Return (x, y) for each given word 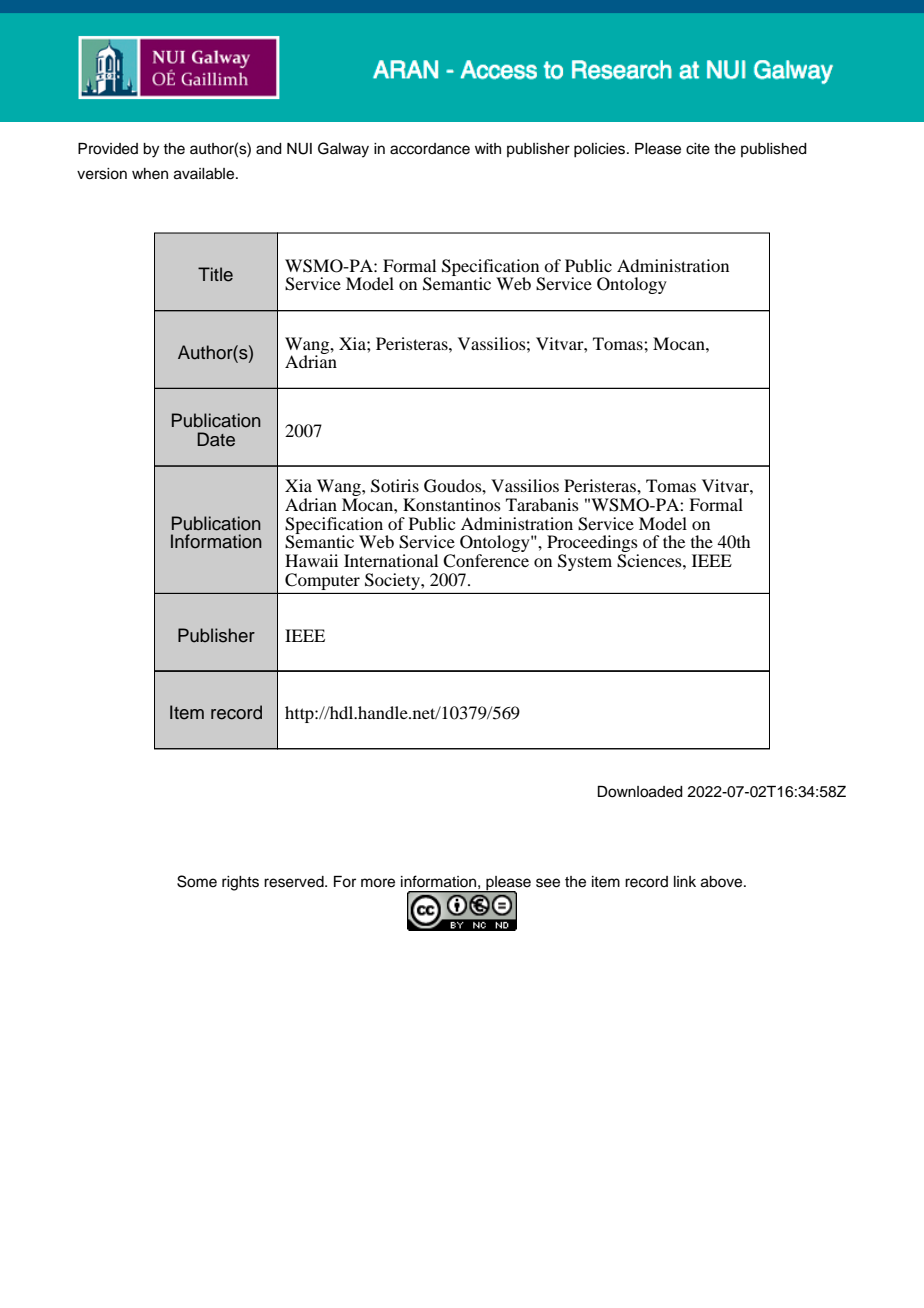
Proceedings (593, 545)
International (391, 560)
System (585, 562)
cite (698, 149)
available (205, 174)
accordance (430, 149)
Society (393, 581)
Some (197, 881)
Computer (322, 581)
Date (216, 439)
